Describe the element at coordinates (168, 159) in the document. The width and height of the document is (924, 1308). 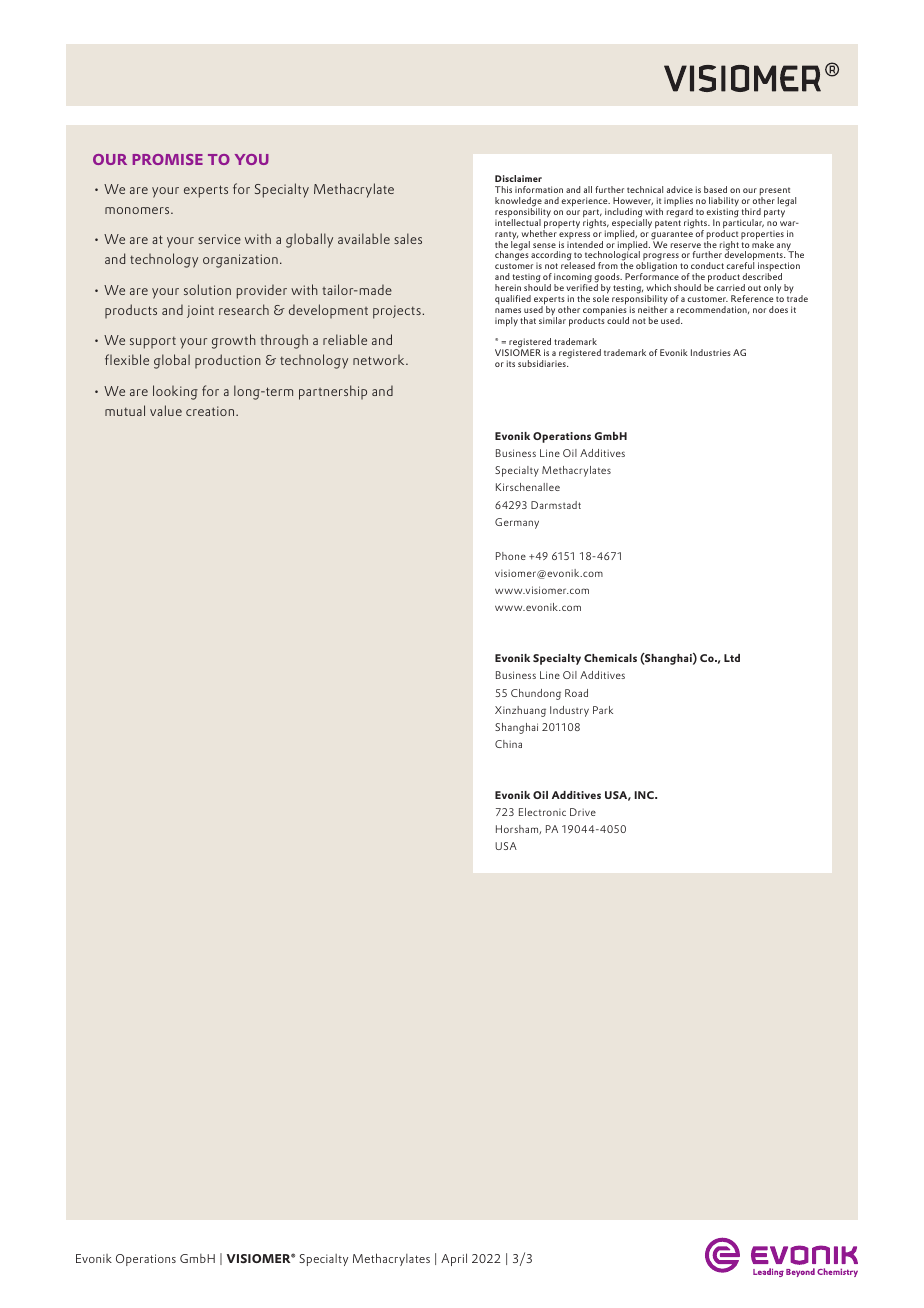
I see `PROMISE` at that location.
